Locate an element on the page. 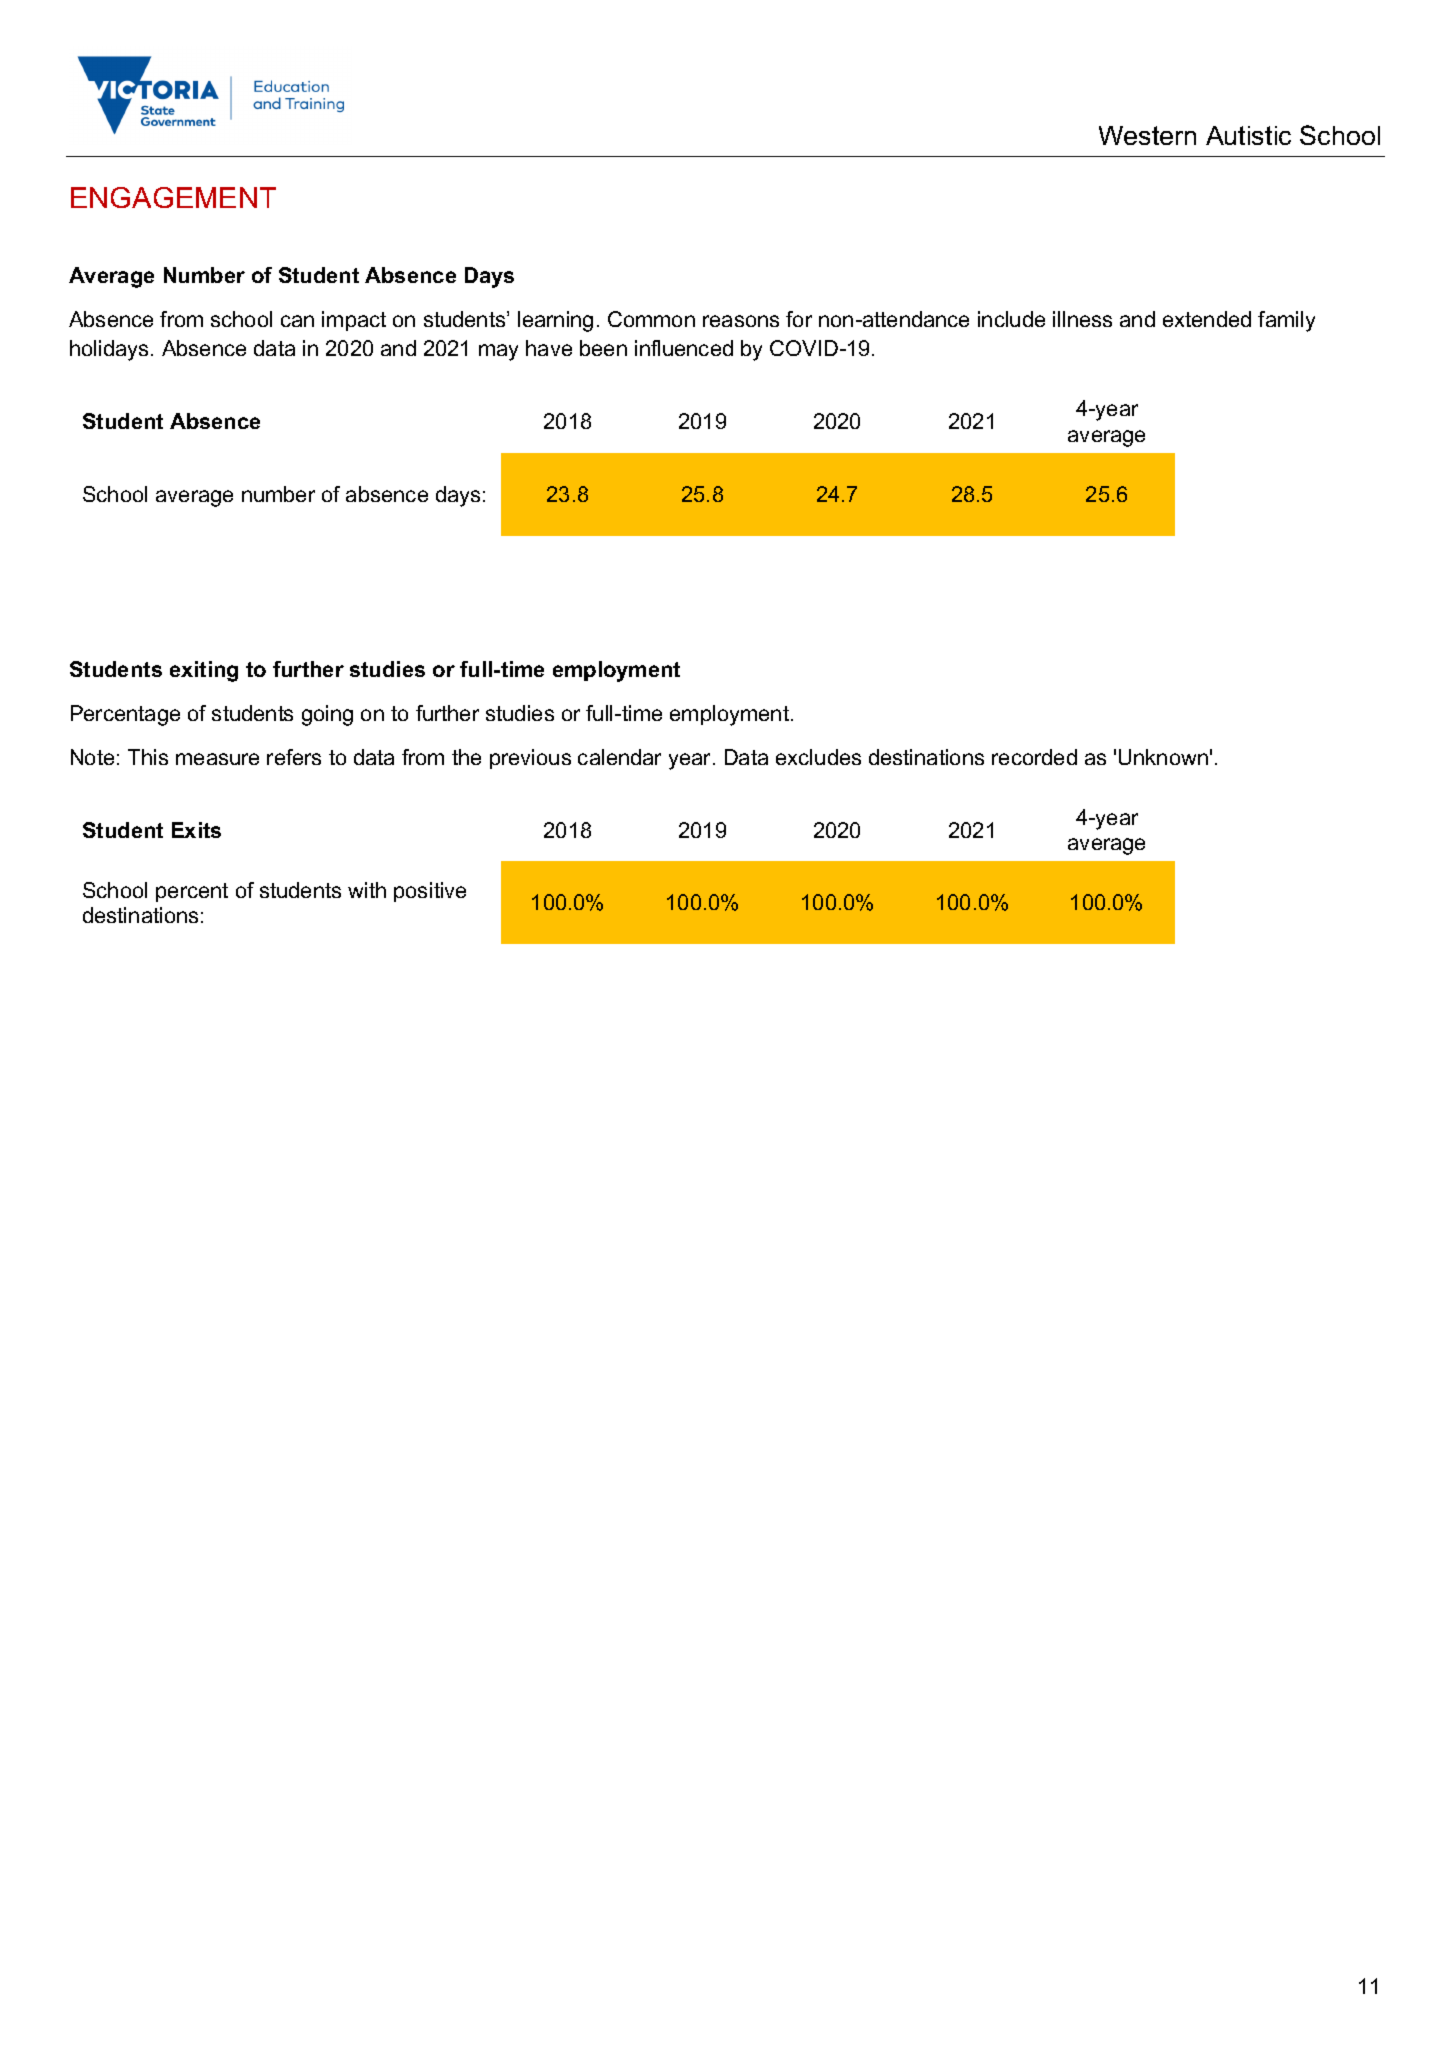  exiting is located at coordinates (204, 671).
